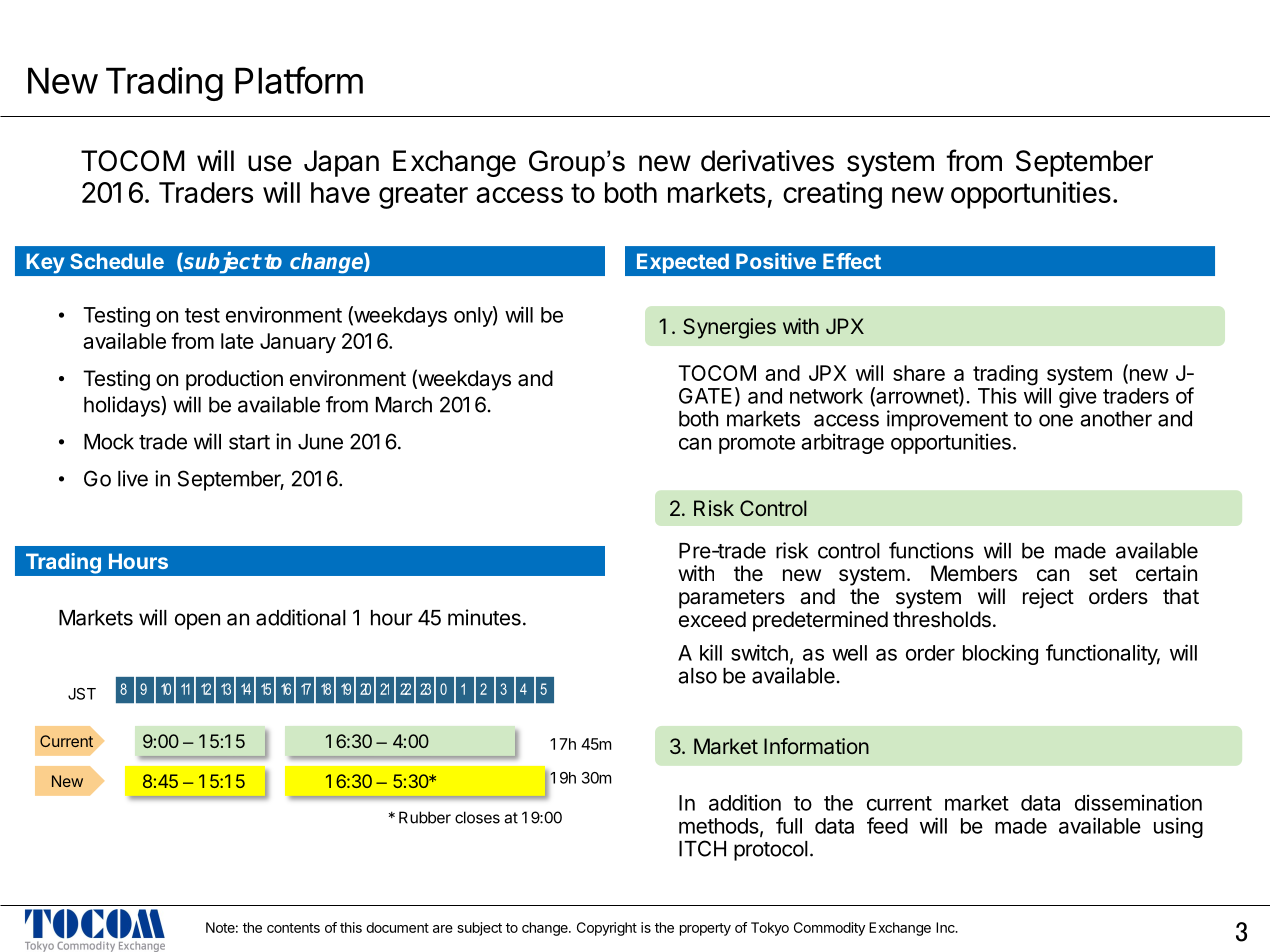 This screenshot has height=952, width=1270. Describe the element at coordinates (249, 442) in the screenshot. I see `start` at that location.
